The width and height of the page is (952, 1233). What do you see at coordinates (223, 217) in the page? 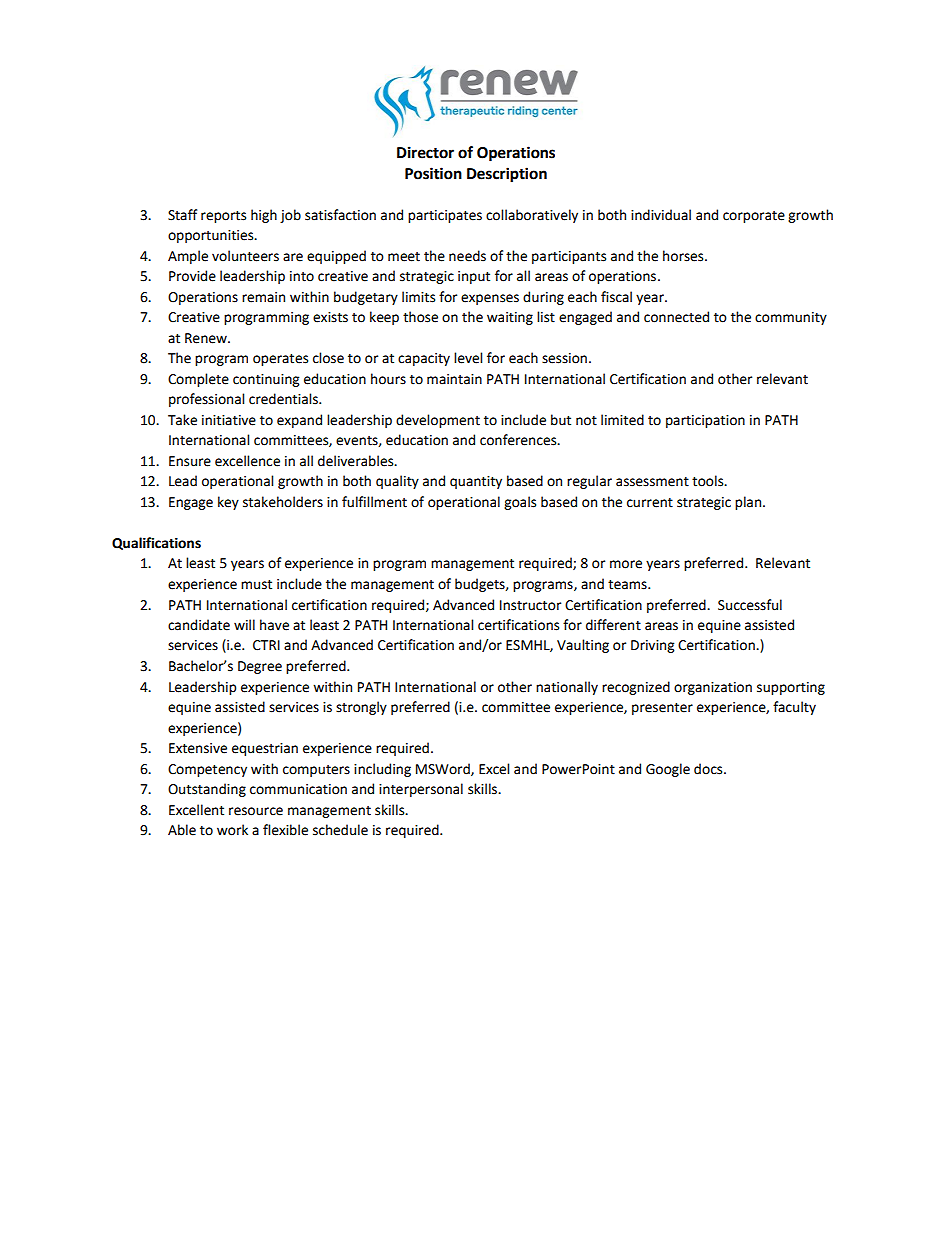
I see `reports` at bounding box center [223, 217].
